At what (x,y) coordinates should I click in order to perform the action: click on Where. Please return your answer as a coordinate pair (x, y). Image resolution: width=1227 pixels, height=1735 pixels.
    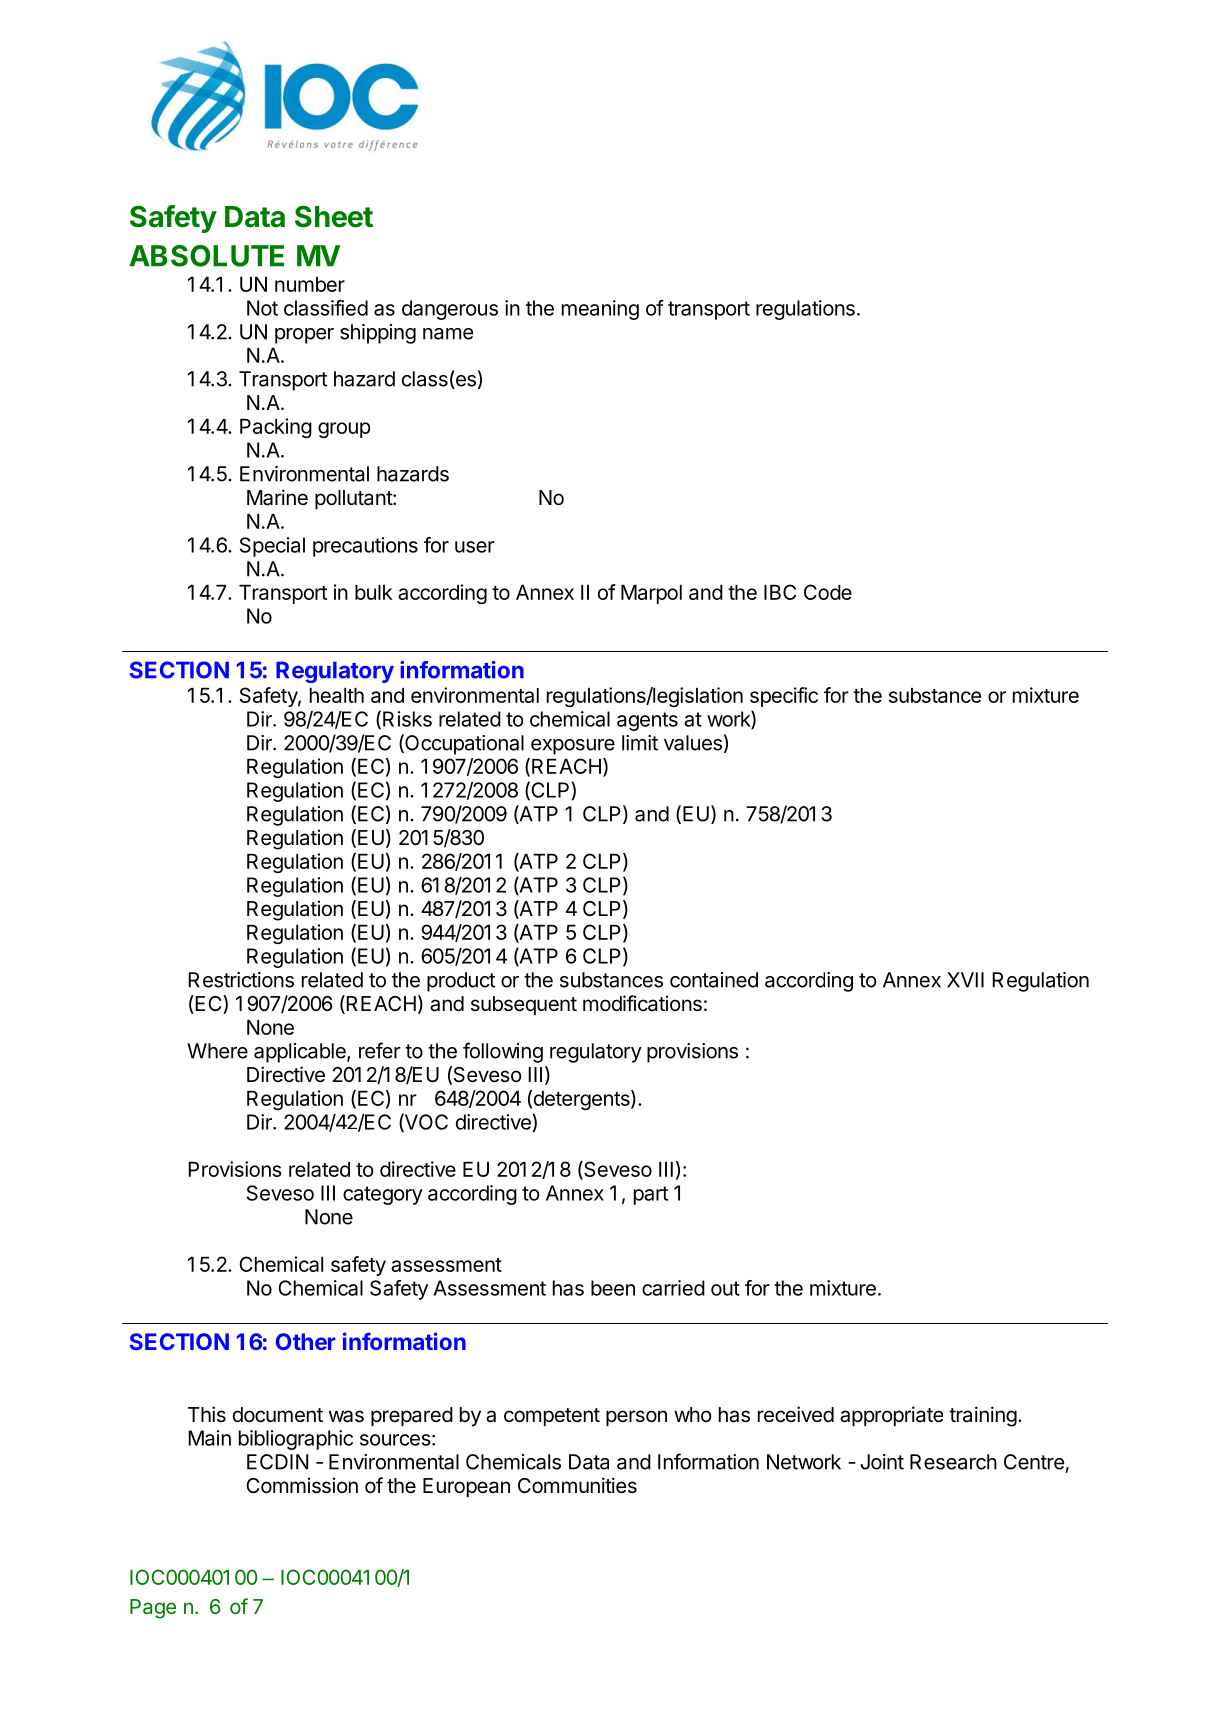
    Looking at the image, I should click on (217, 1051).
